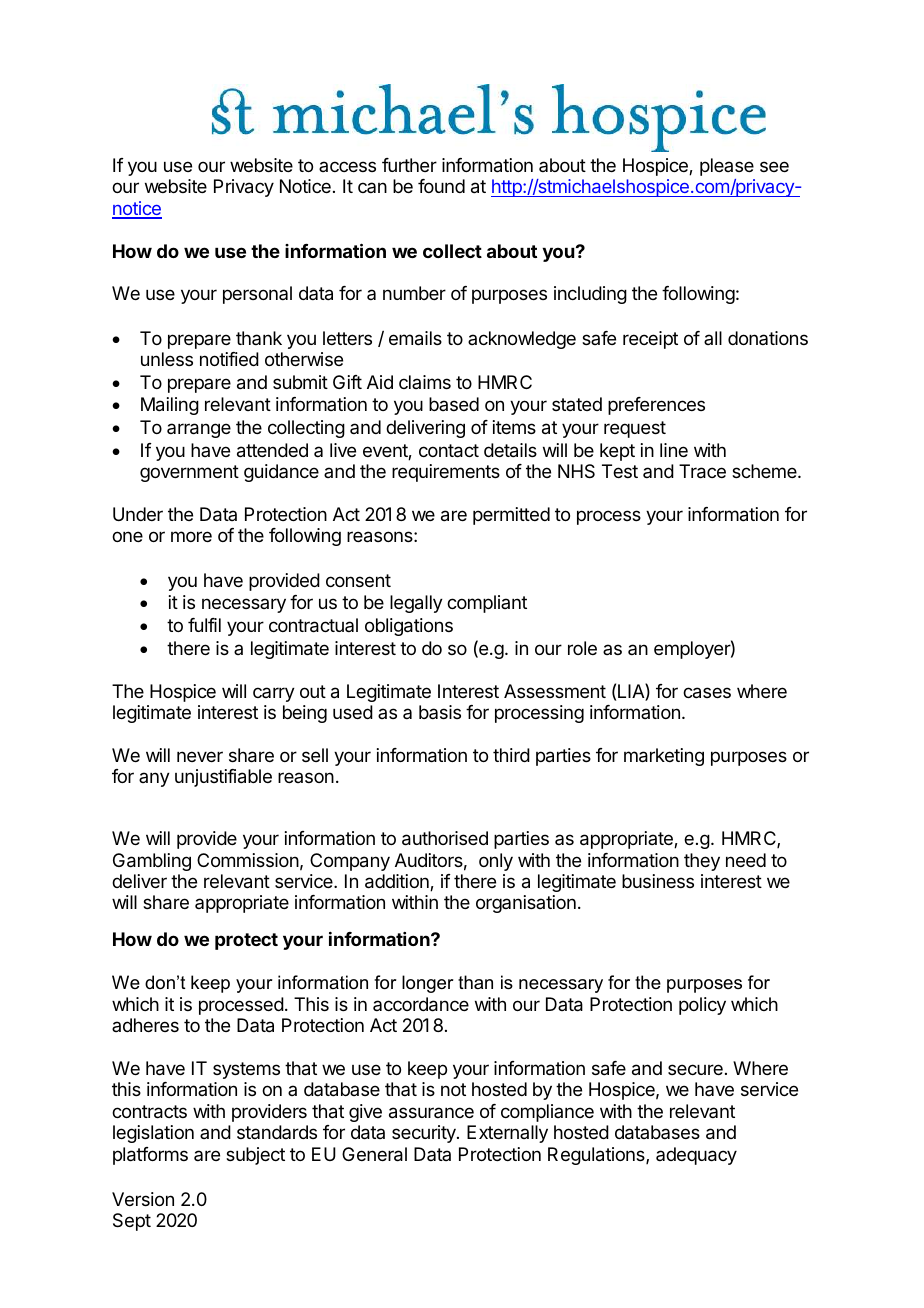  Describe the element at coordinates (143, 1199) in the page. I see `Version` at that location.
